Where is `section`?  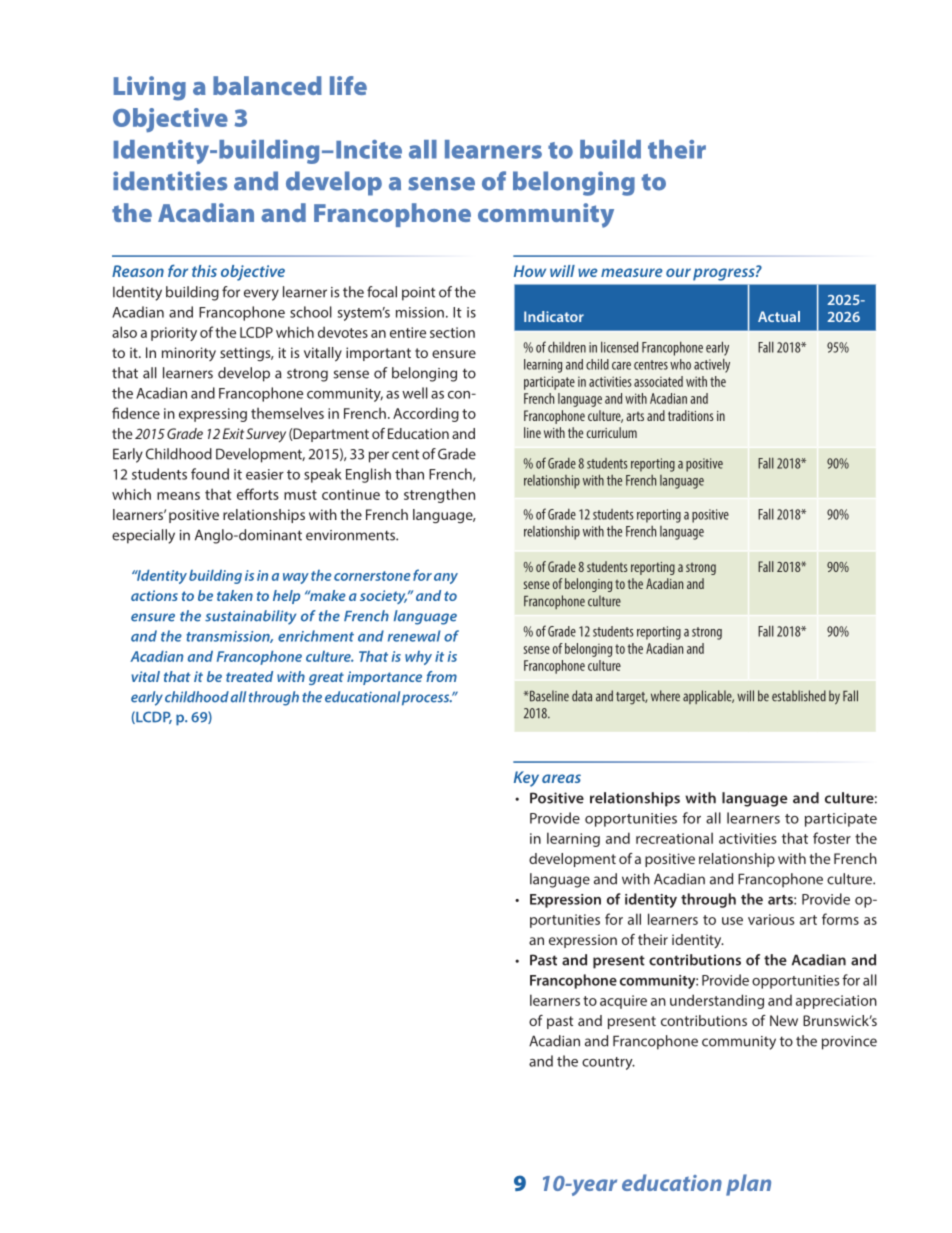
section is located at coordinates (452, 332).
